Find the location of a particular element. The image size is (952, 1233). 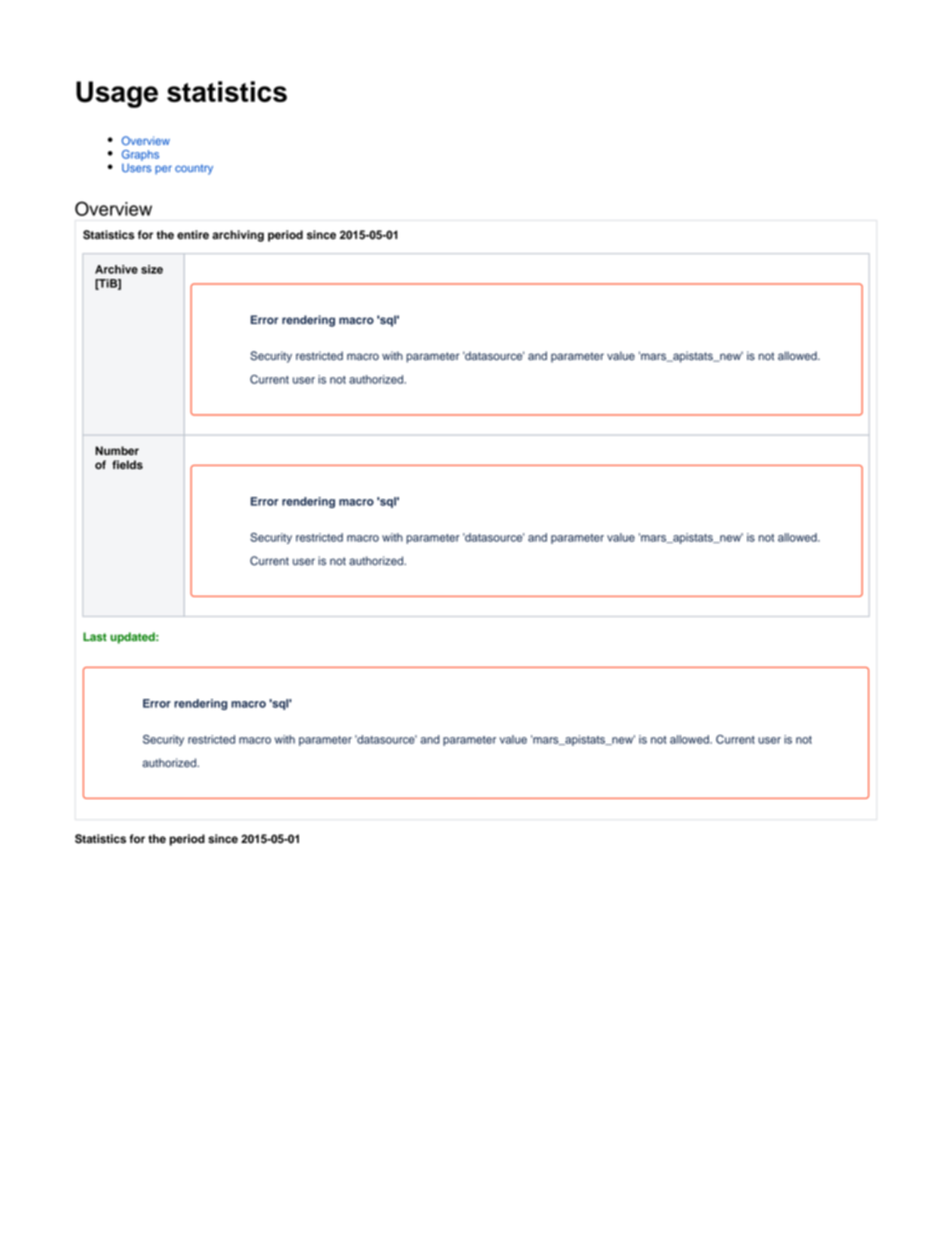

fields is located at coordinates (127, 465).
